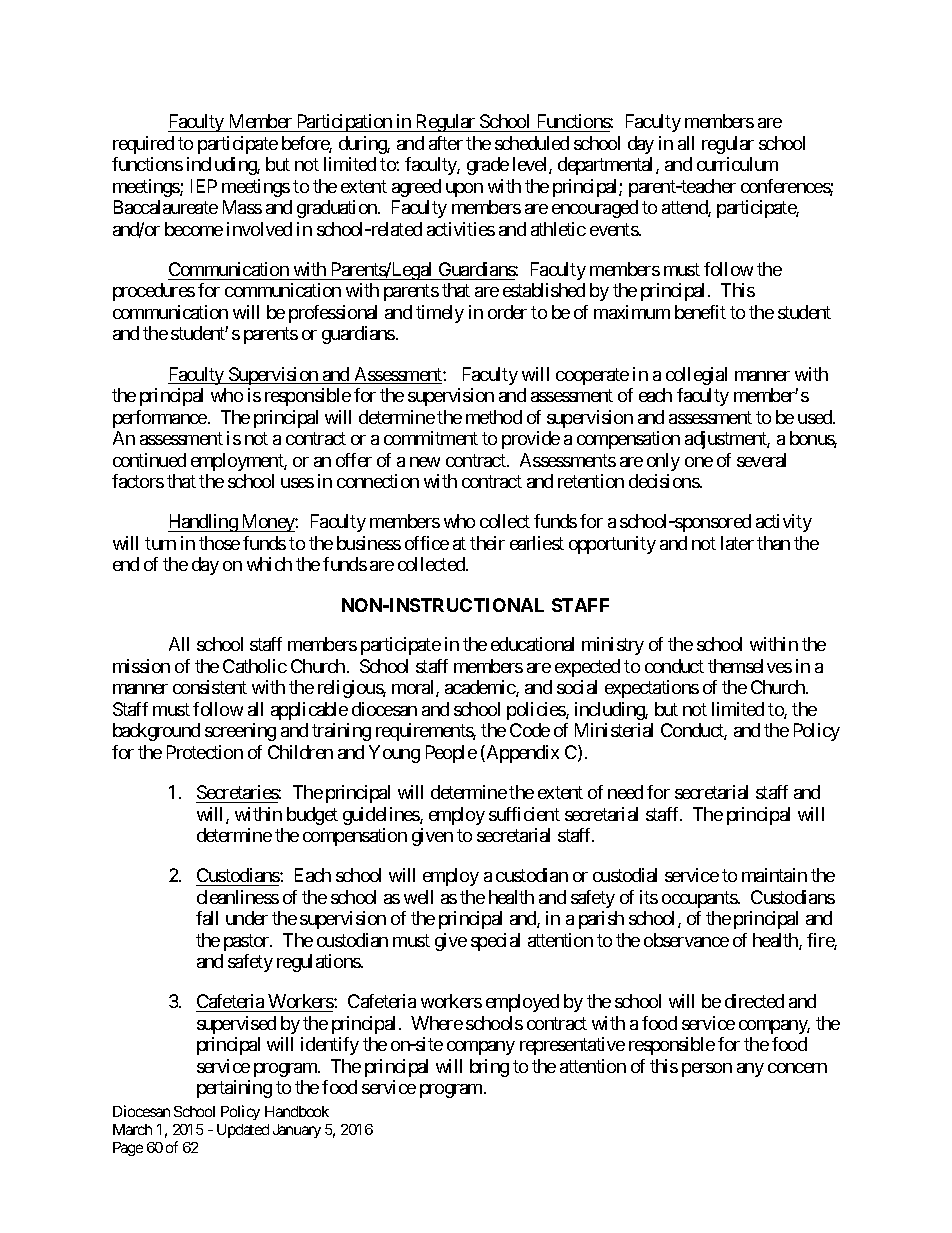  Describe the element at coordinates (451, 754) in the screenshot. I see `People` at that location.
